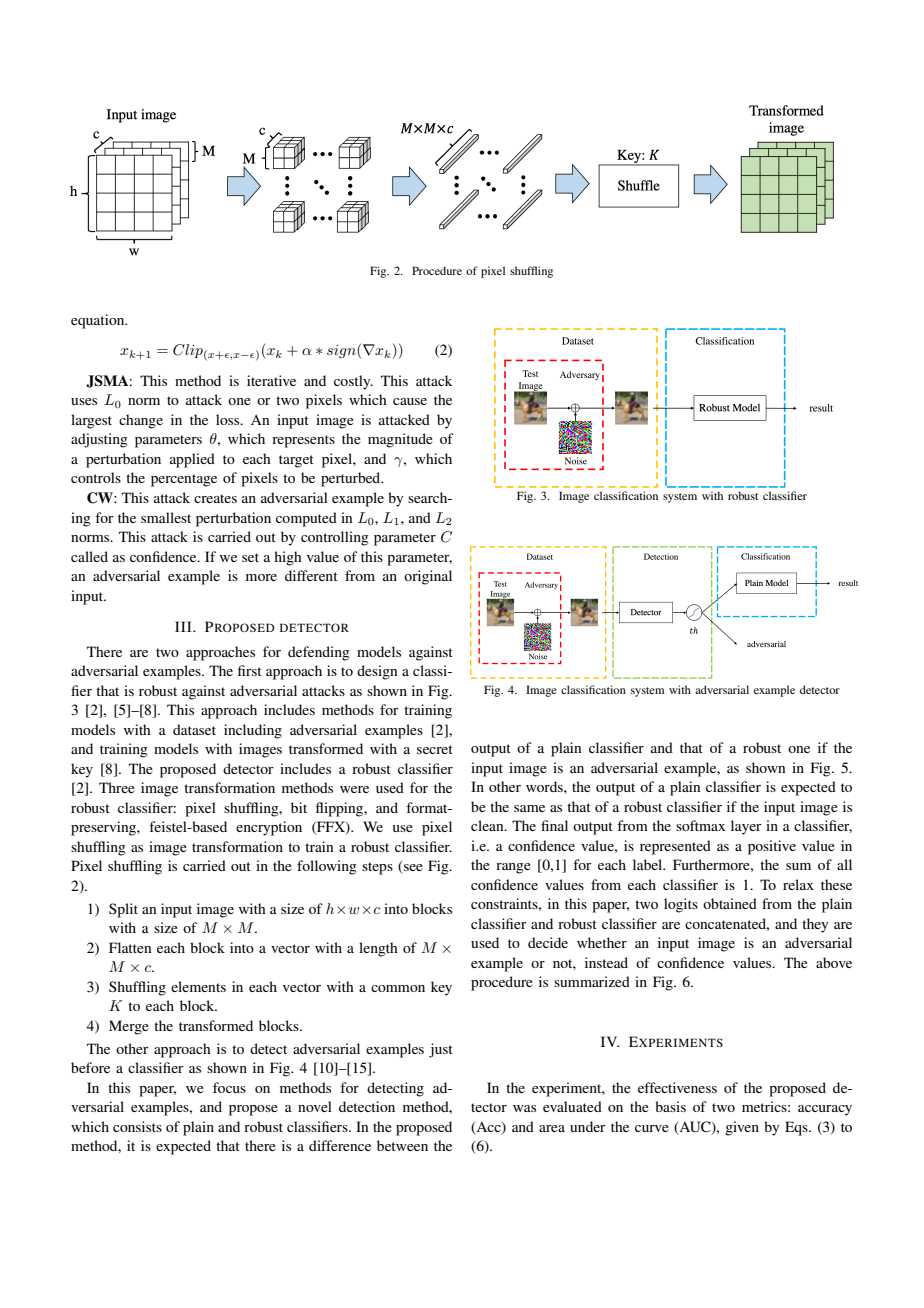  I want to click on original, so click(428, 577).
